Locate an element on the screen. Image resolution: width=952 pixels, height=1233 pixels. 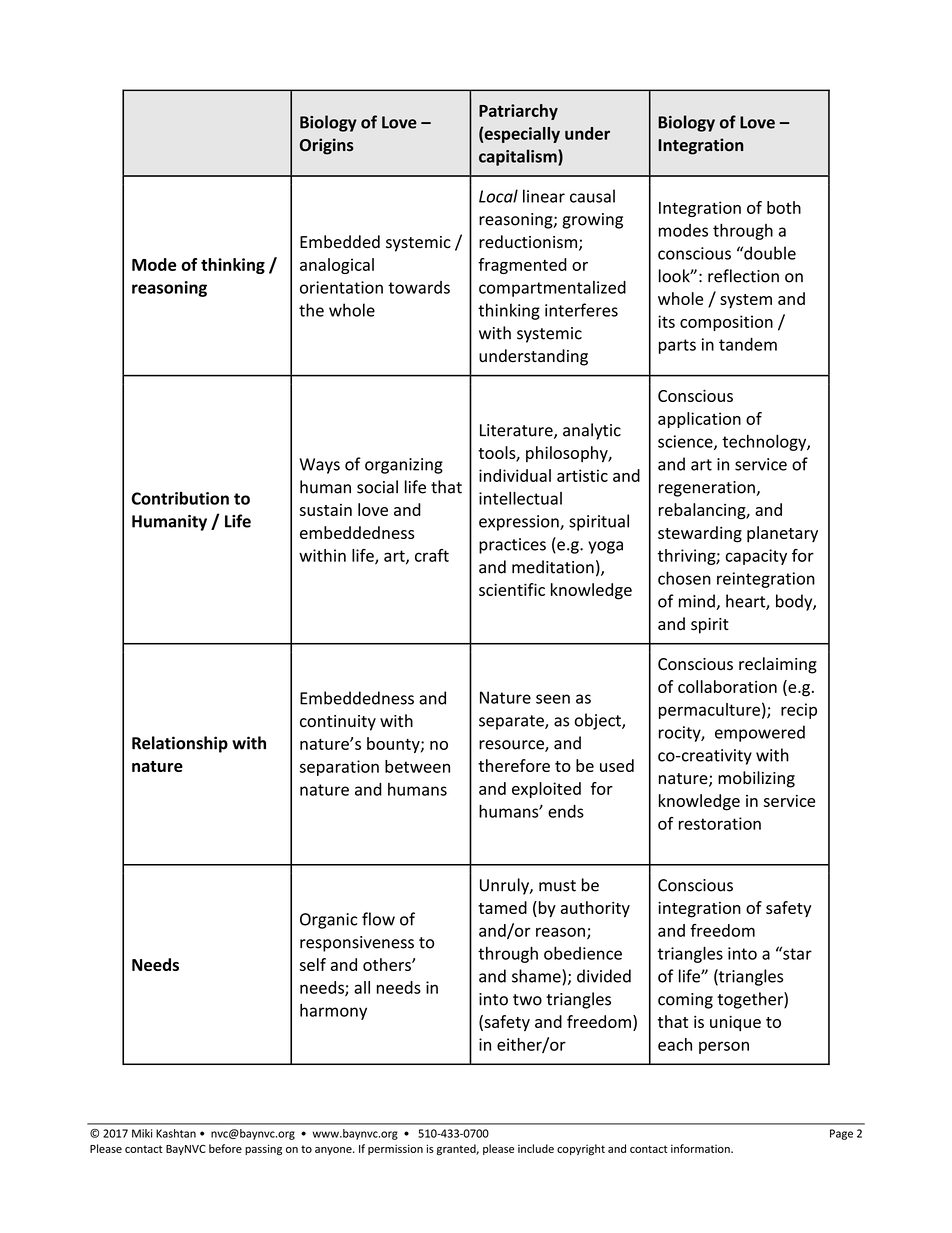
Patriarchy is located at coordinates (518, 112).
